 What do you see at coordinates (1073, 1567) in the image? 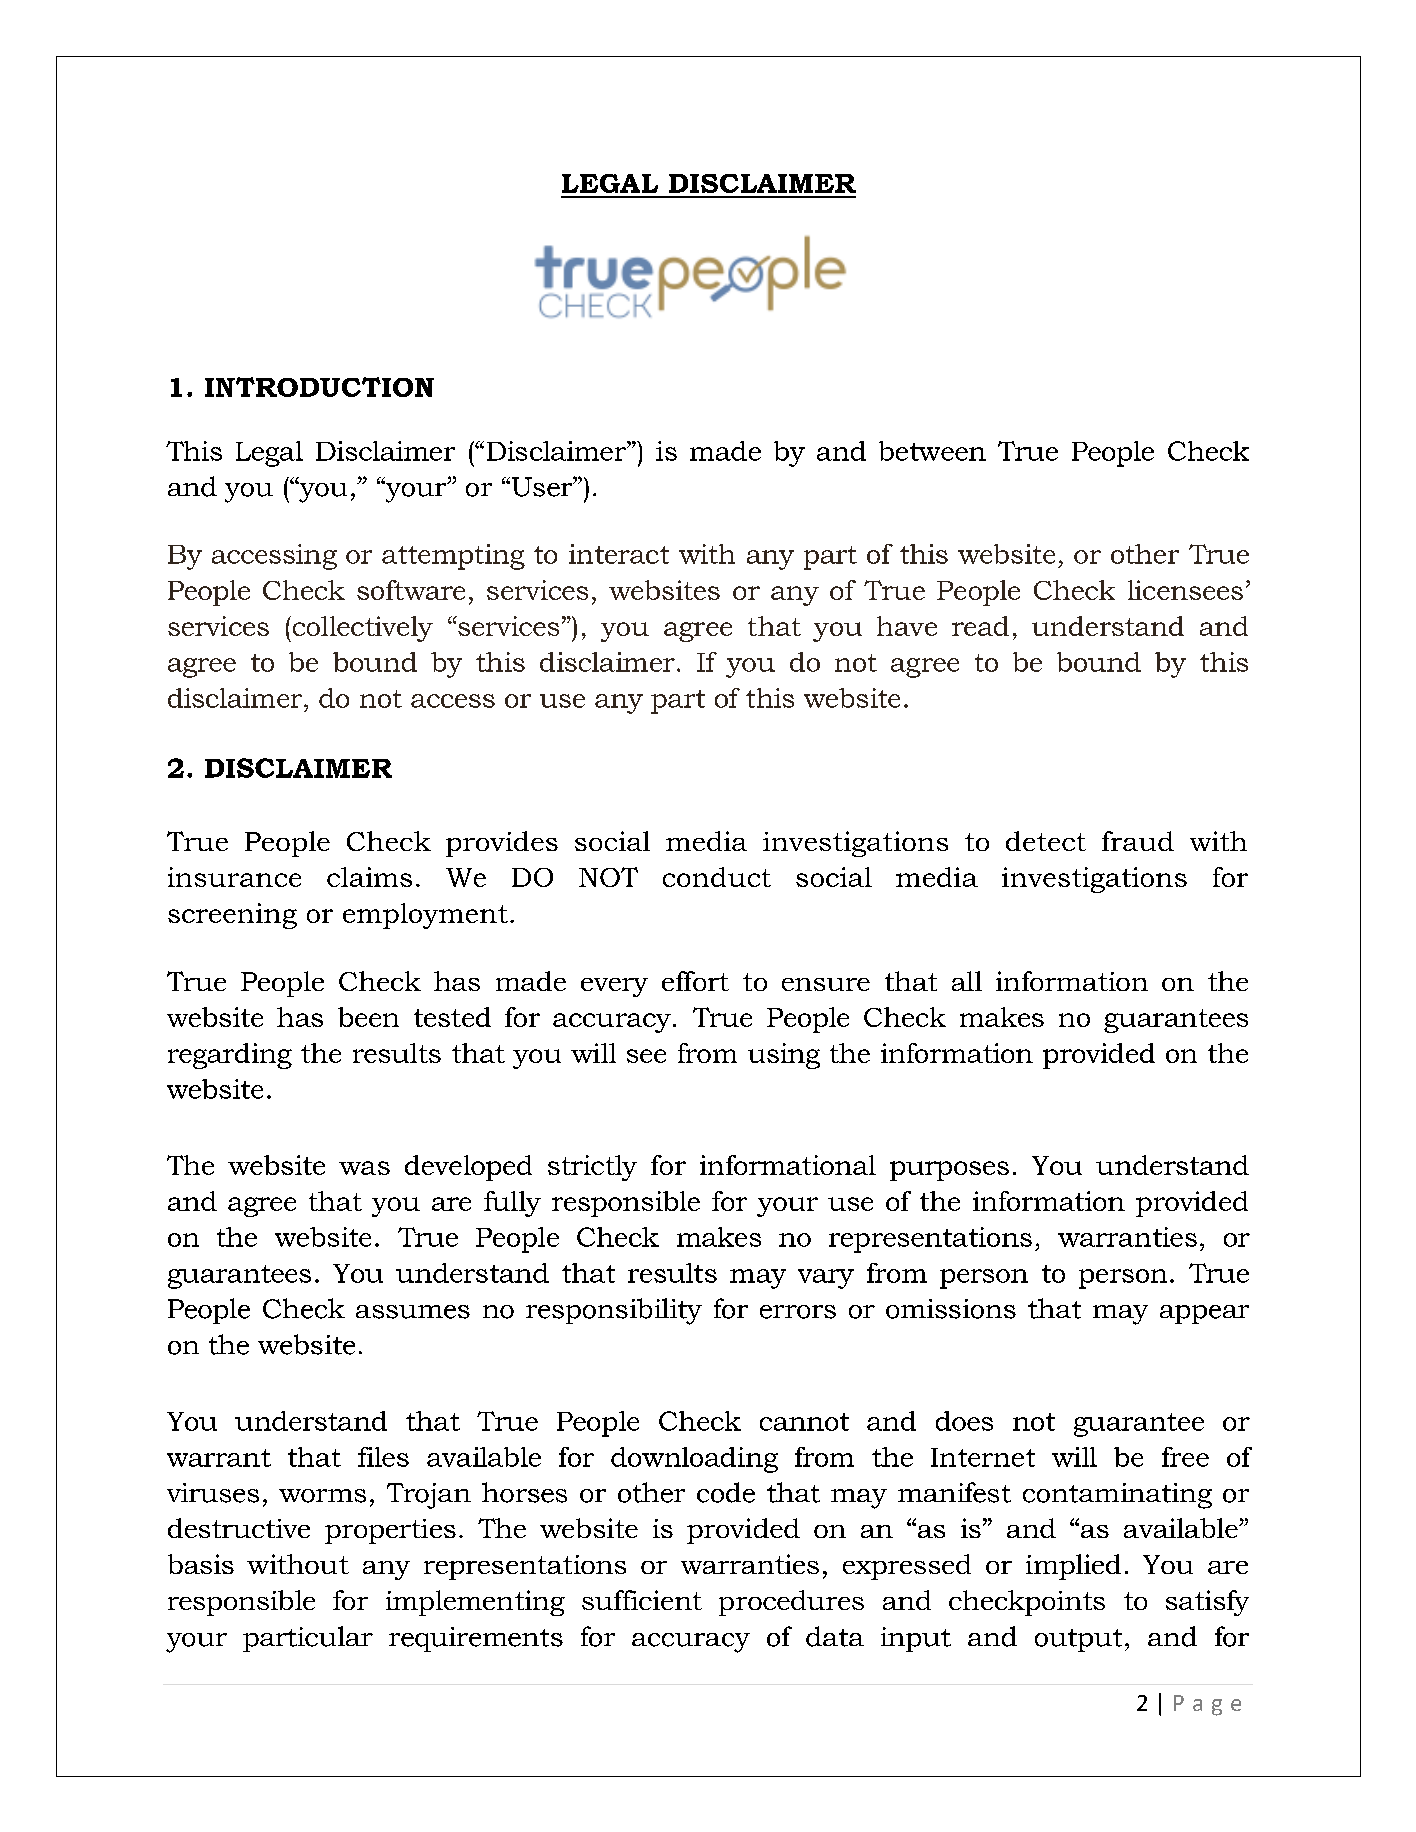
I see `implied` at bounding box center [1073, 1567].
